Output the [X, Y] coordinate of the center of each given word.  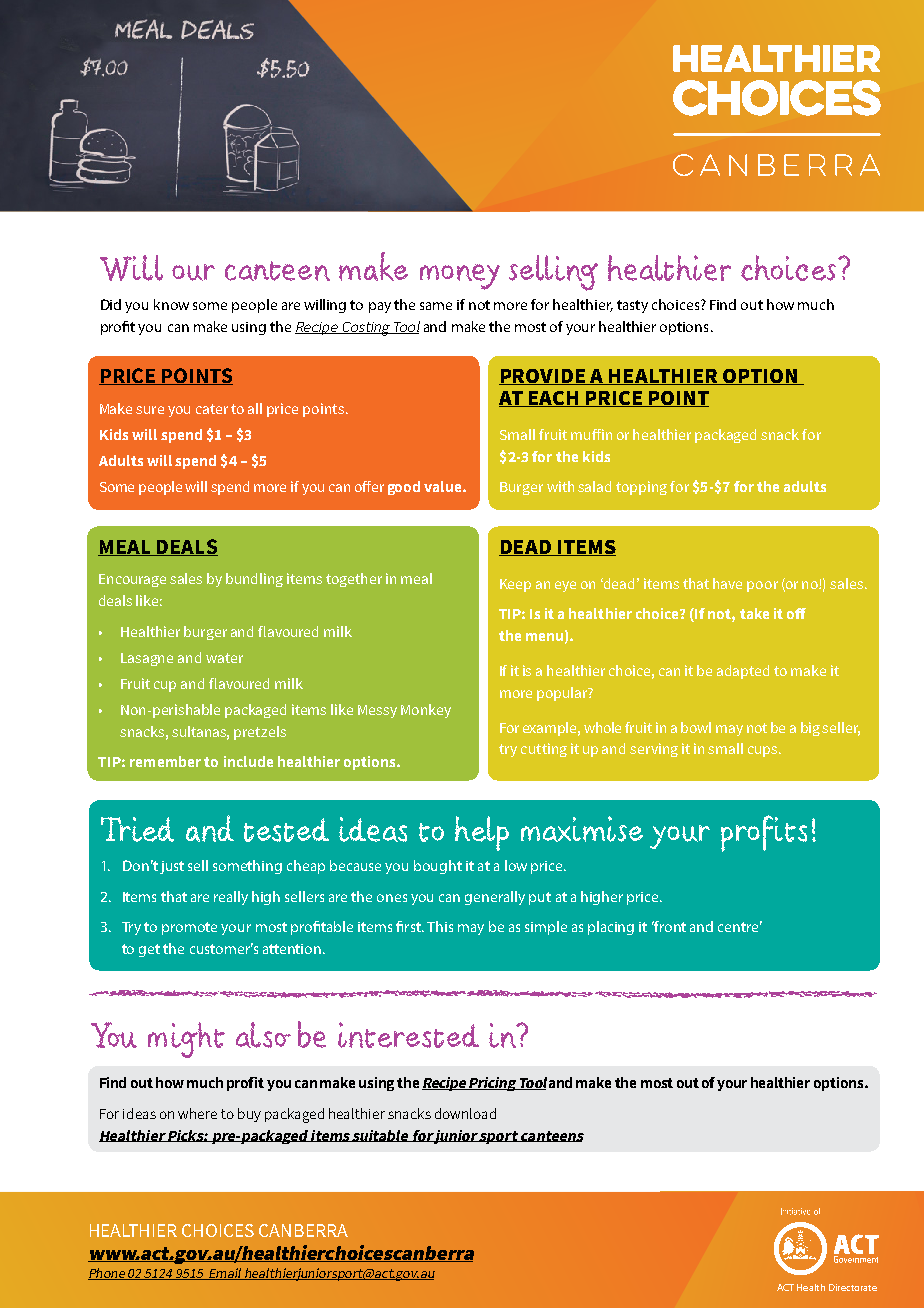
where [197, 1113]
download [465, 1113]
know [171, 304]
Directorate [853, 1287]
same [436, 306]
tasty [632, 306]
